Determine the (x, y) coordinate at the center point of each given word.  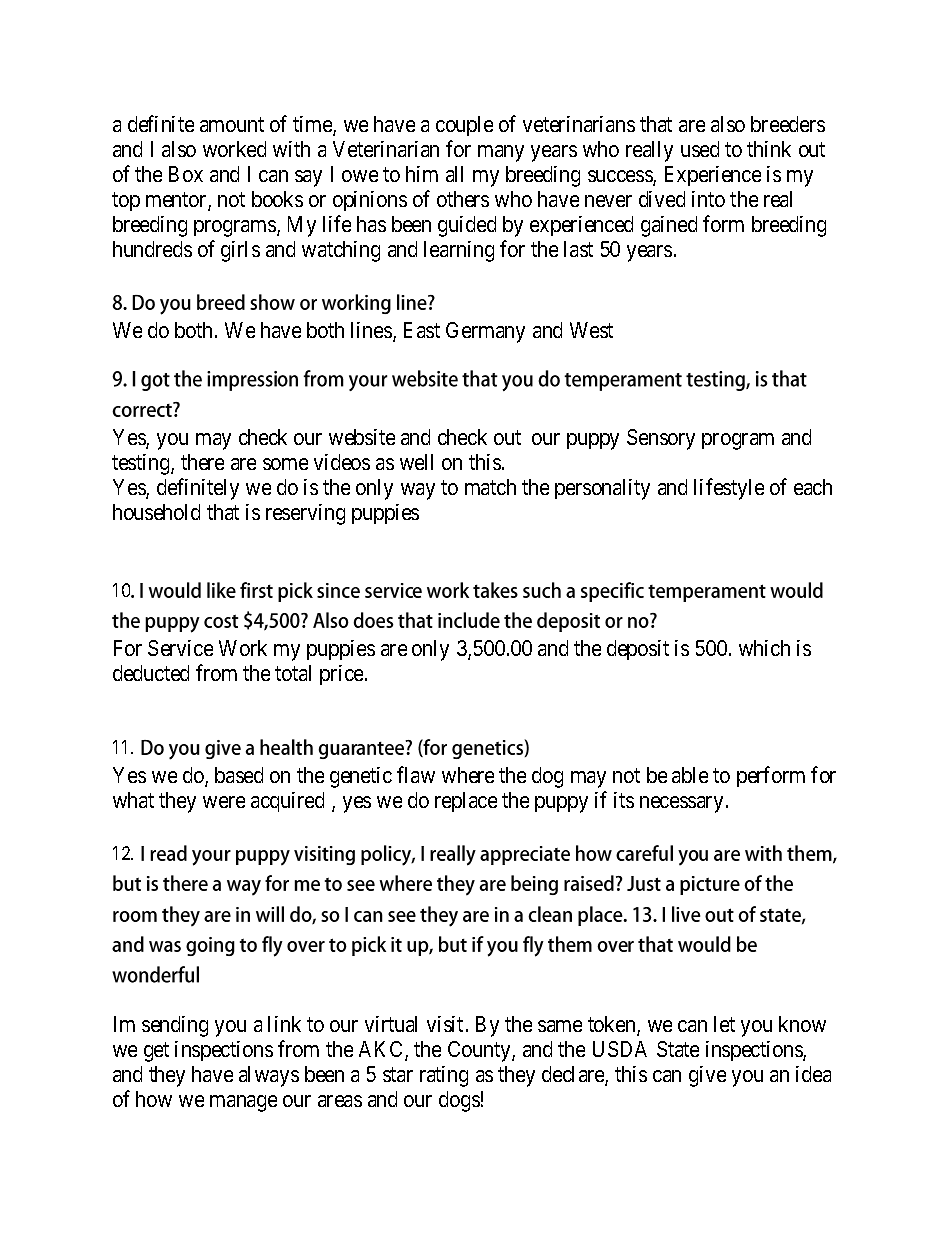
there (202, 462)
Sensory (661, 439)
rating (444, 1076)
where (468, 775)
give (707, 1076)
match (490, 487)
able (690, 775)
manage (243, 1103)
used (700, 149)
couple (464, 126)
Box (186, 174)
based (239, 775)
